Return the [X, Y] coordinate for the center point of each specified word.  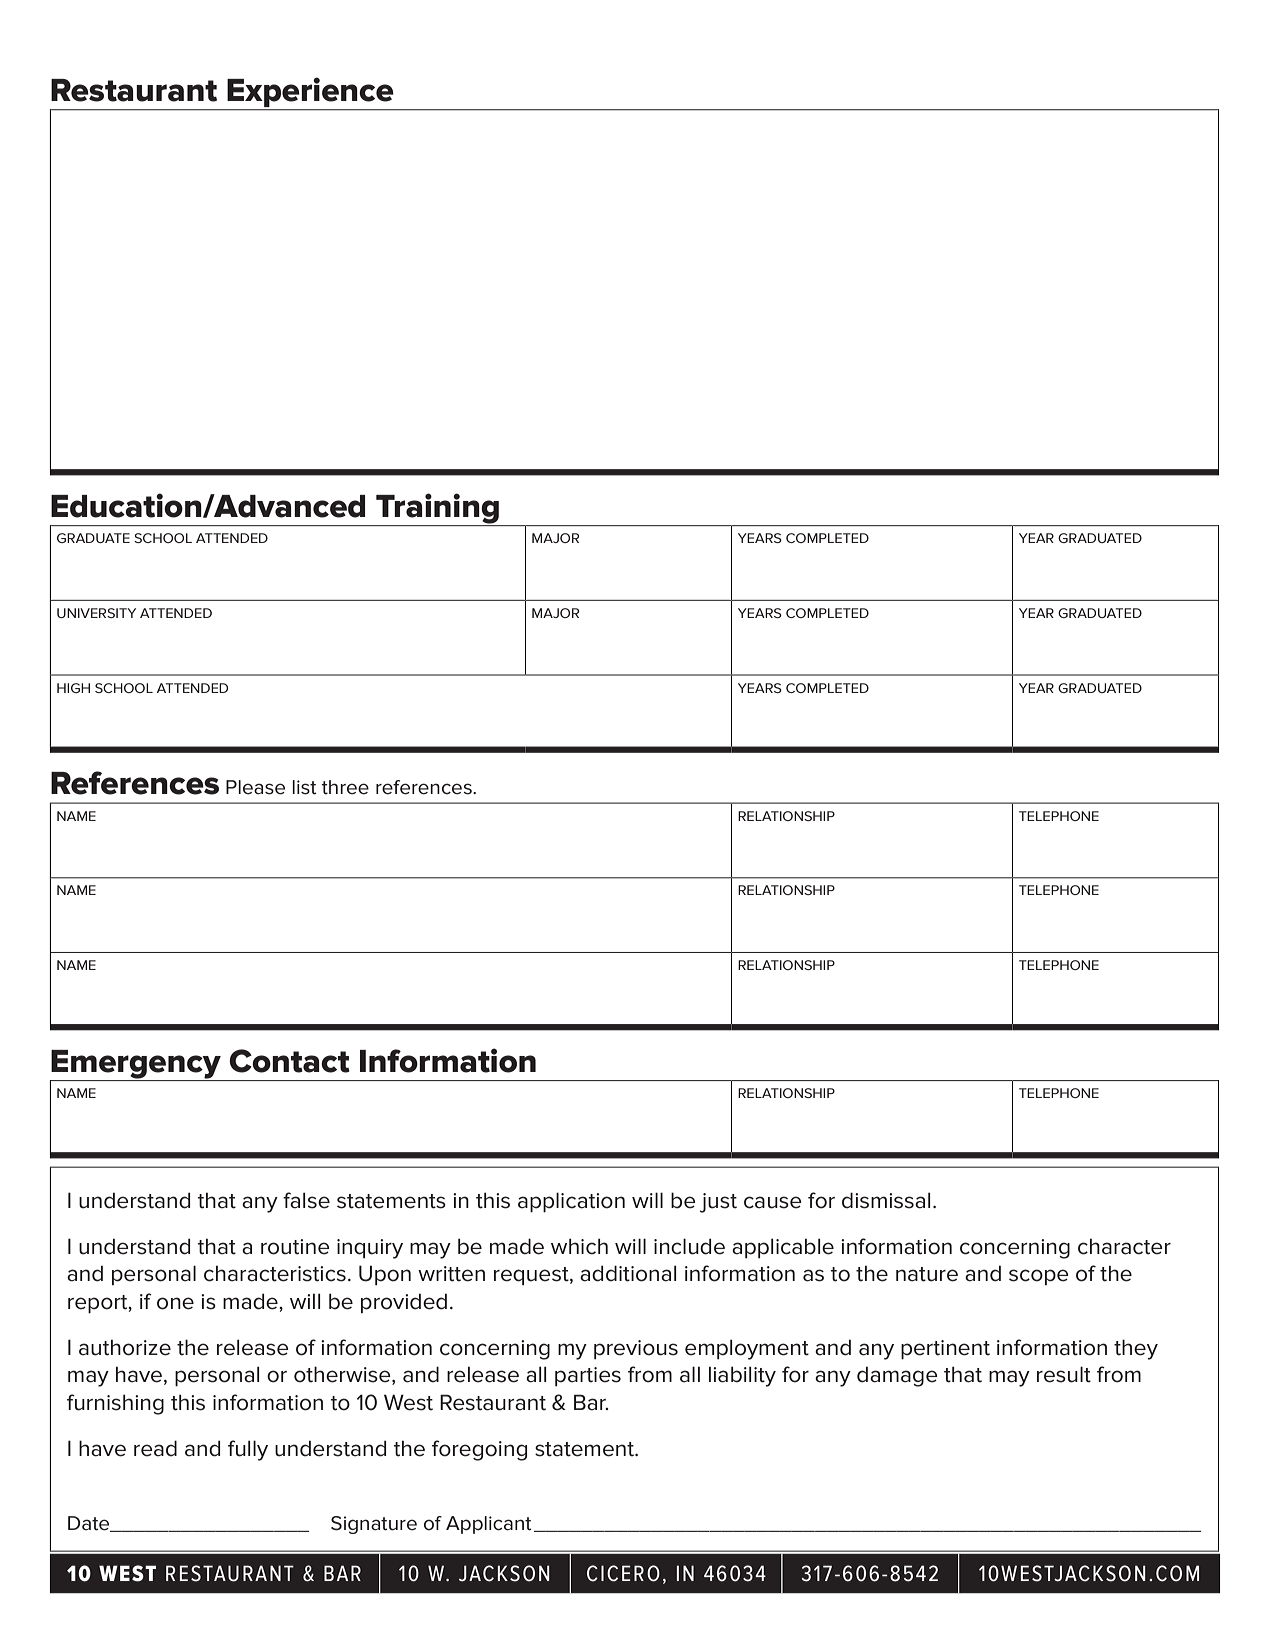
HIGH [73, 688]
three [345, 787]
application [571, 1202]
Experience [310, 92]
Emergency [136, 1065]
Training [437, 509]
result [1064, 1374]
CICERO [623, 1573]
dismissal [886, 1200]
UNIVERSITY [96, 613]
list [304, 787]
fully [248, 1450]
